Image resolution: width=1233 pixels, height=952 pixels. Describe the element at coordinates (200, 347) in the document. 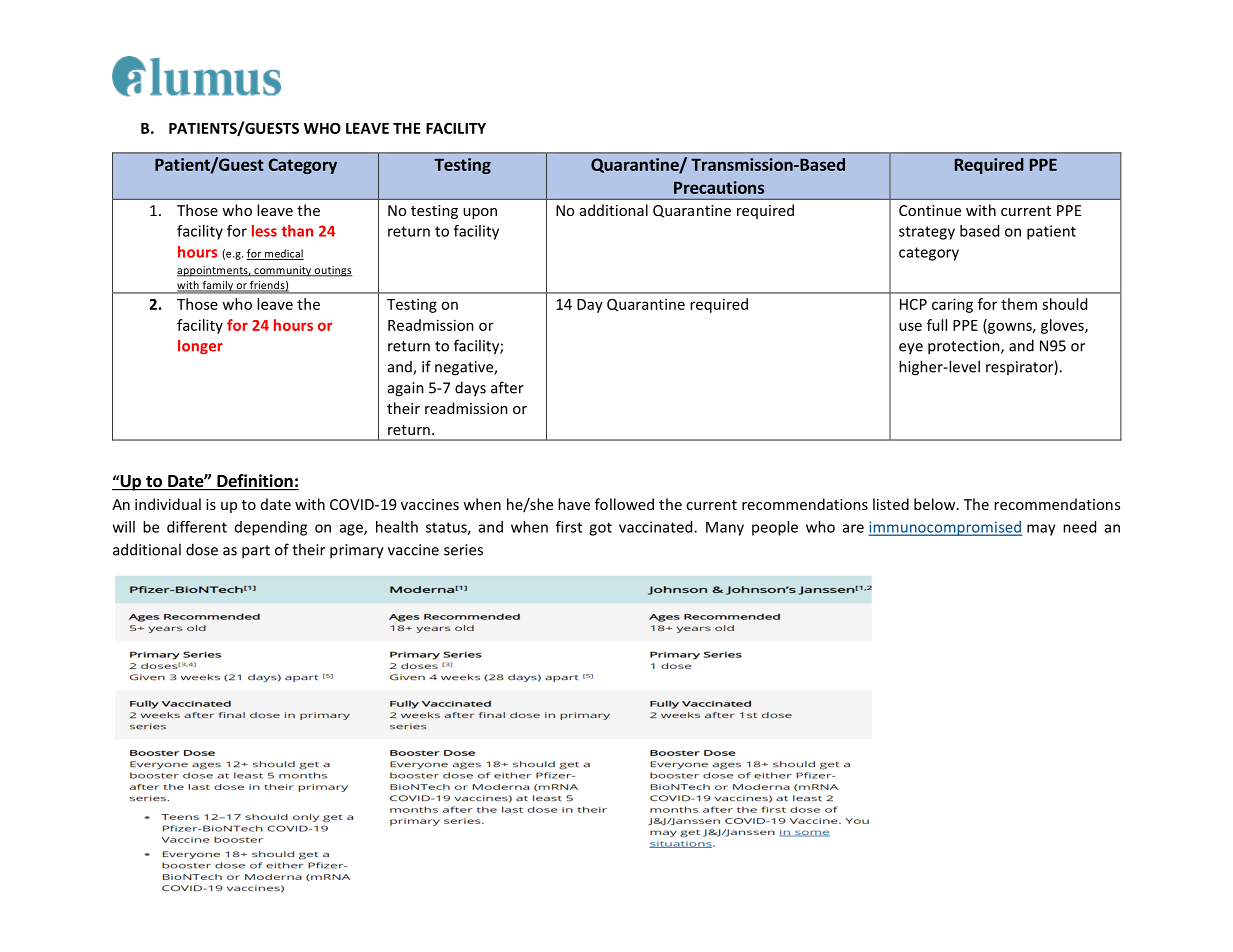

I see `longer` at that location.
